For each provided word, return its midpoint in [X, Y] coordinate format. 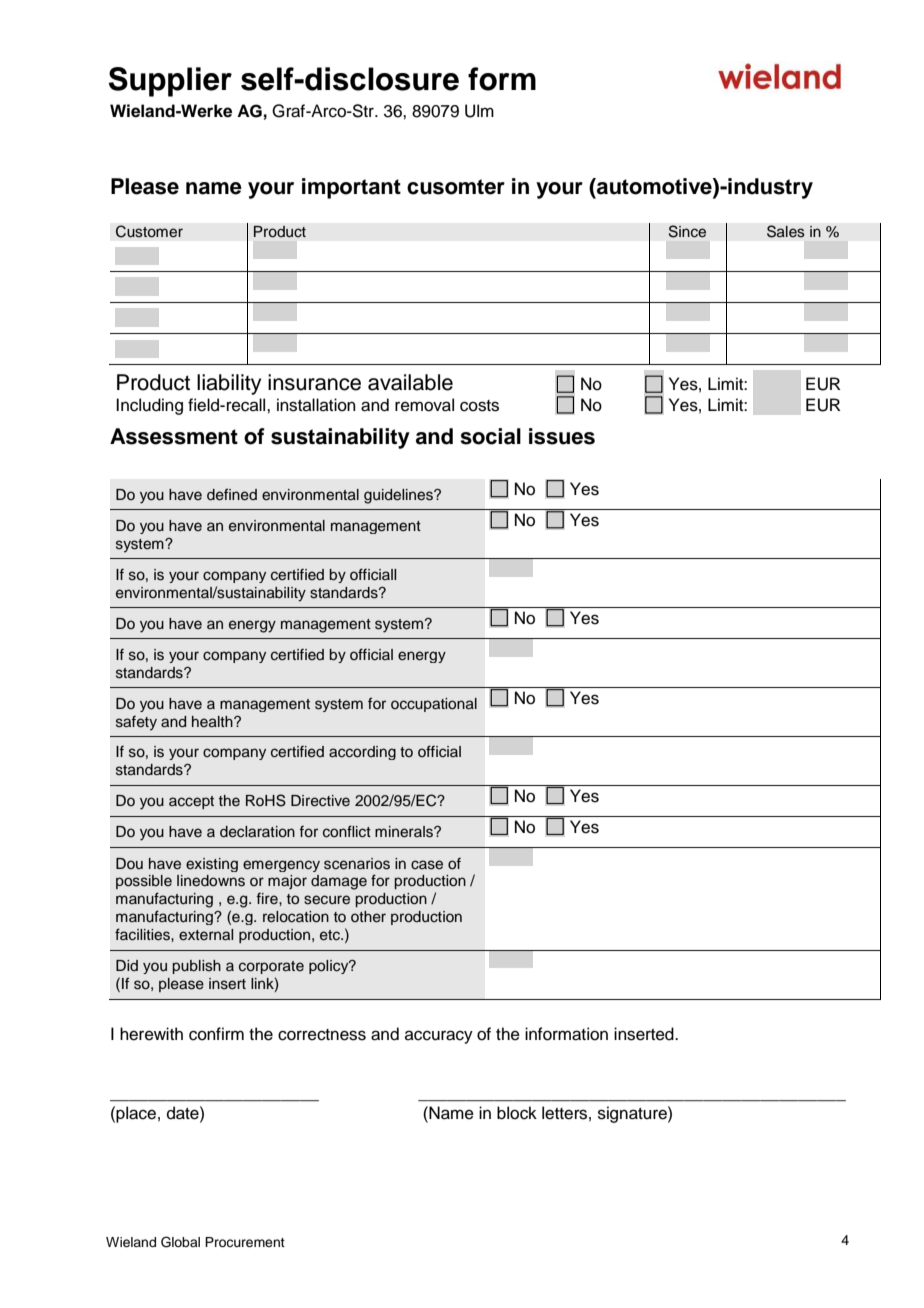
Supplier [170, 82]
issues [562, 436]
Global [180, 1242]
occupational [434, 705]
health [213, 721]
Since [687, 231]
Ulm [479, 111]
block [517, 1113]
